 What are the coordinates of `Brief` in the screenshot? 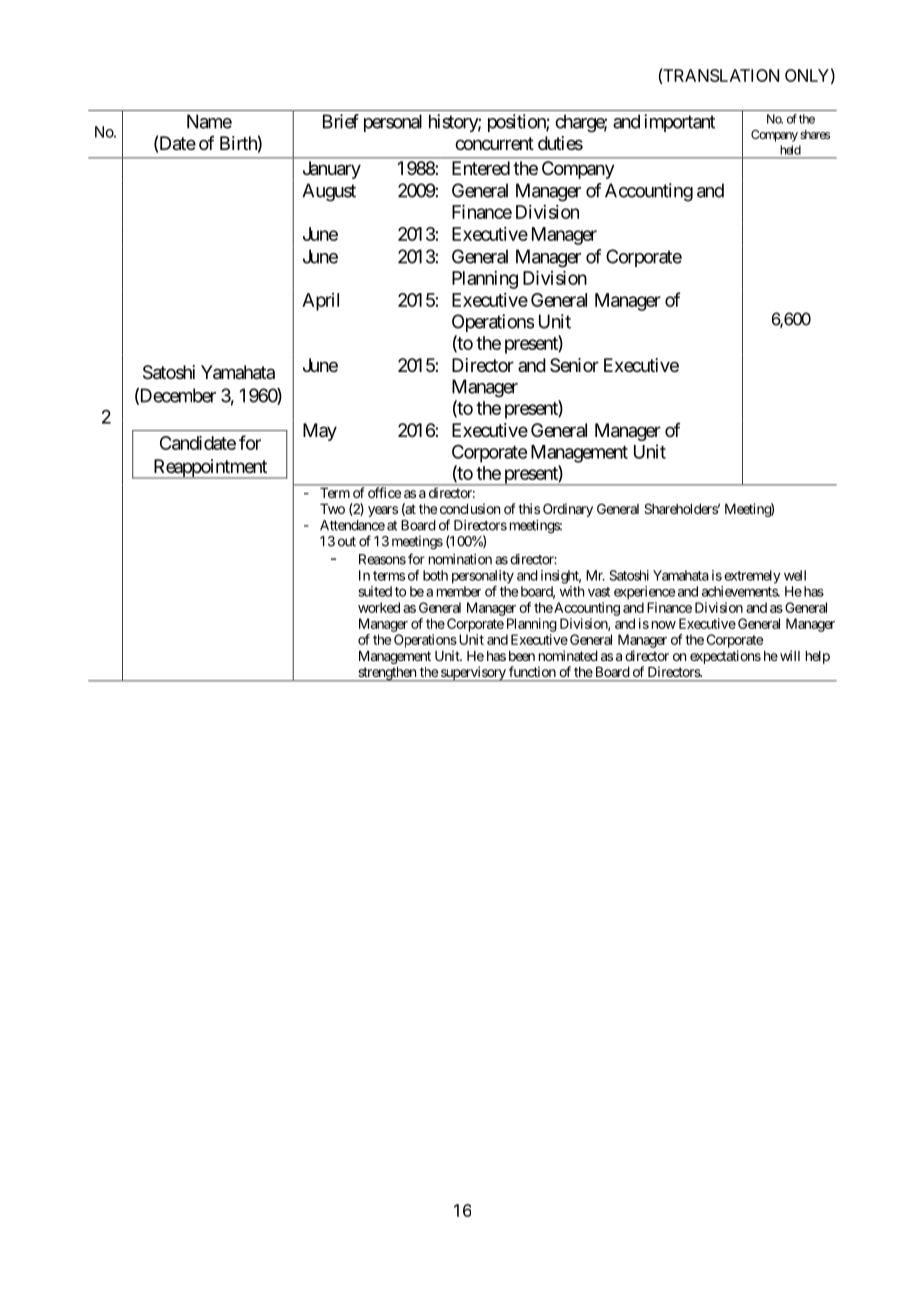 It's located at (341, 121).
